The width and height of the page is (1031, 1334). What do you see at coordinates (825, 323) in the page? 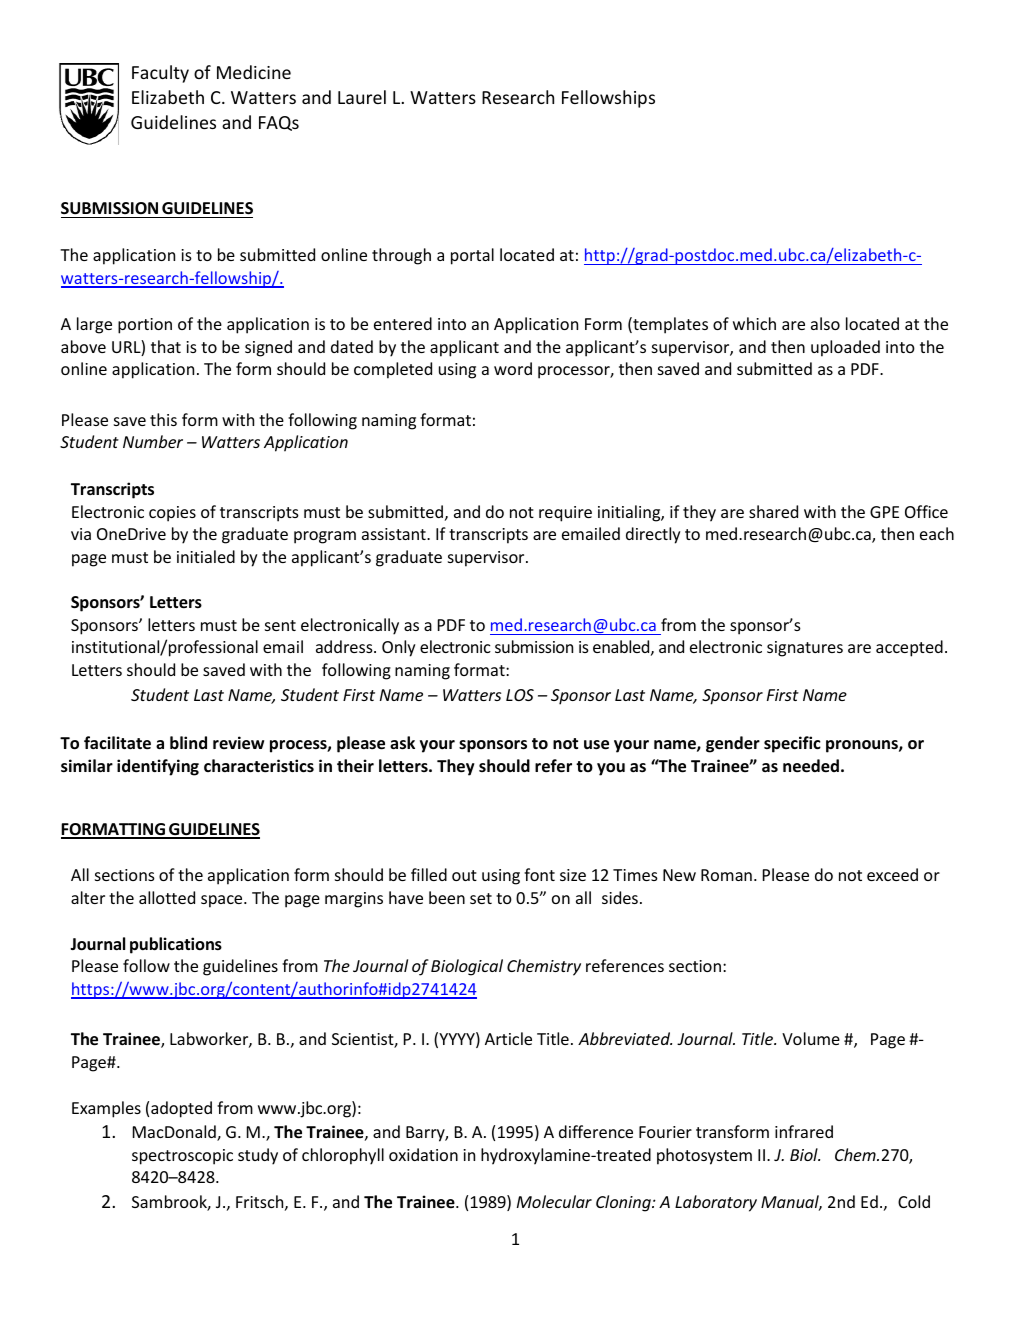
I see `also` at bounding box center [825, 323].
